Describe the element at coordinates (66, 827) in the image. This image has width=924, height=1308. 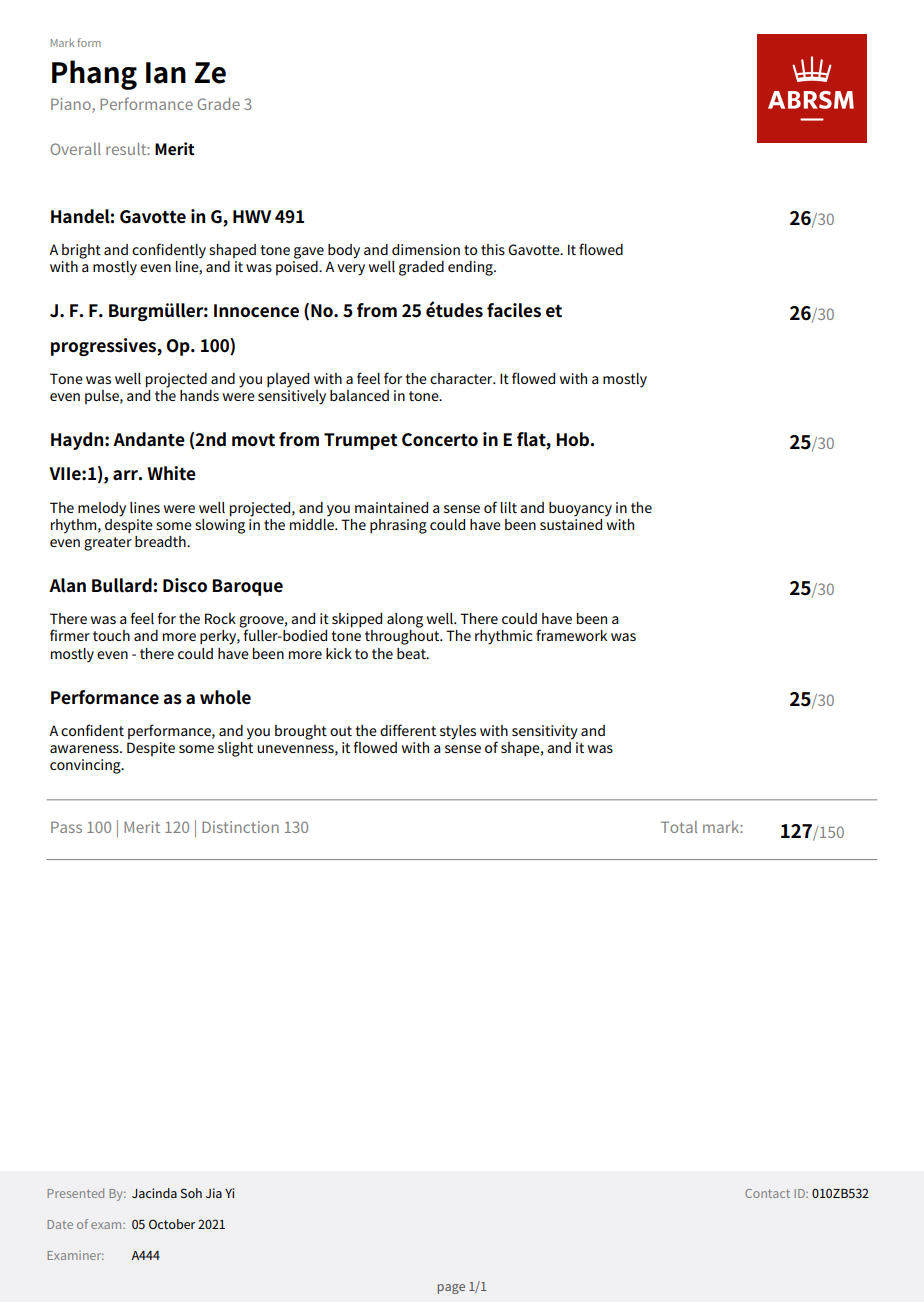
I see `Pass` at that location.
